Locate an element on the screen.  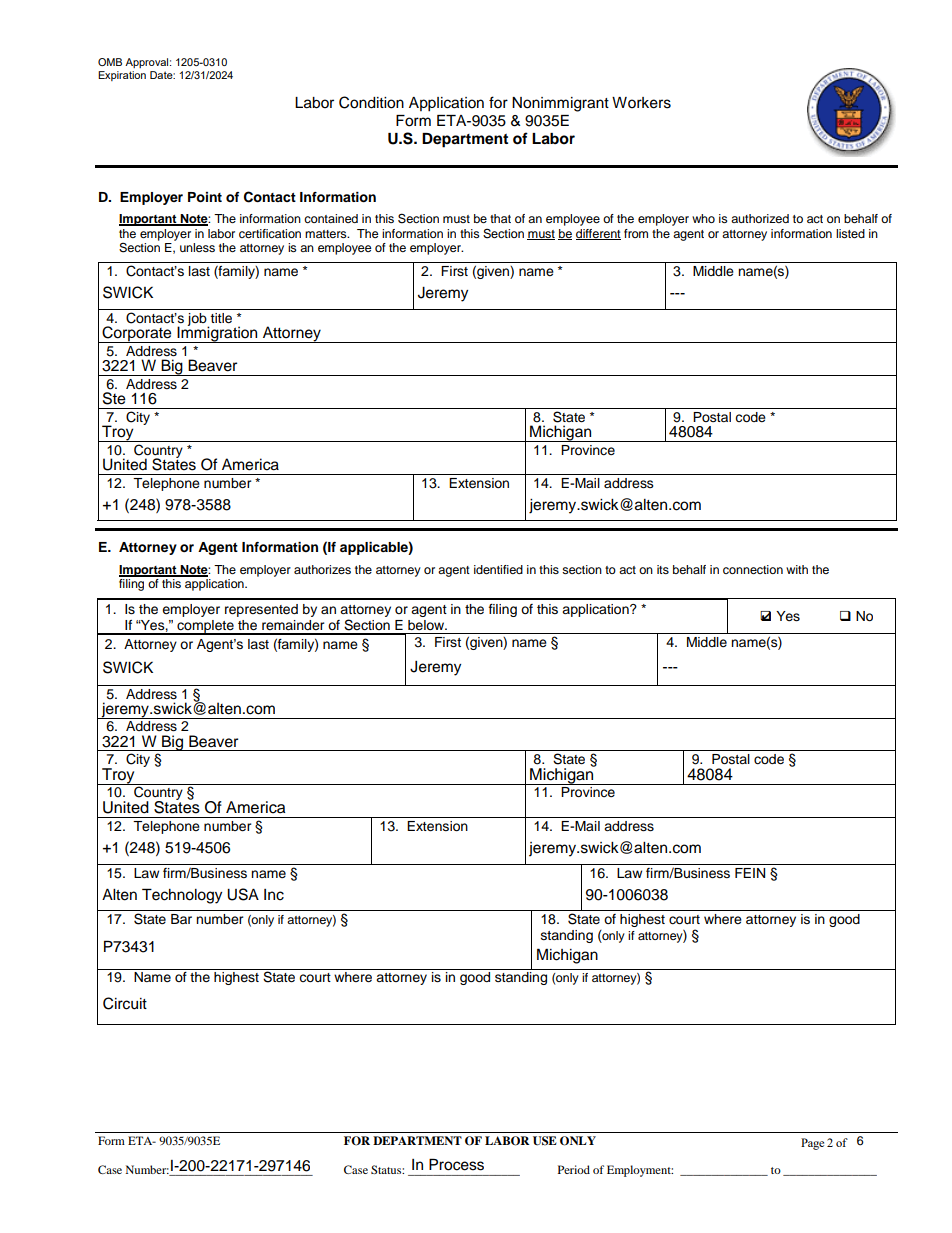
identified is located at coordinates (498, 569).
